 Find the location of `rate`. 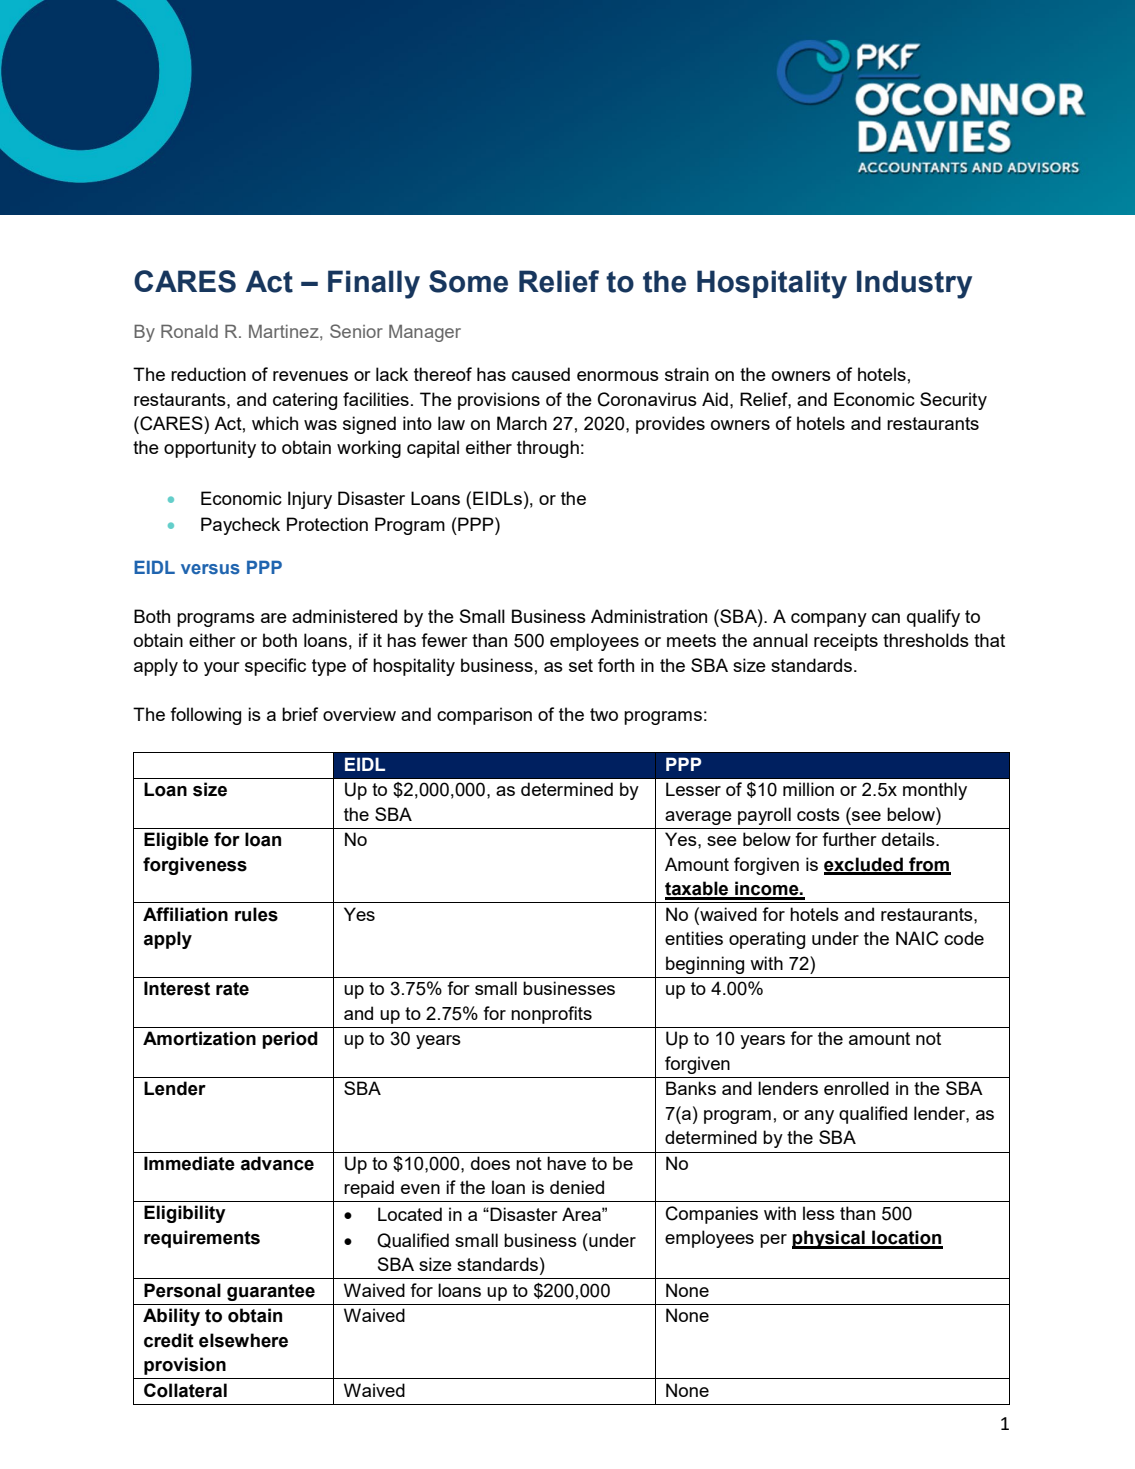

rate is located at coordinates (232, 989).
